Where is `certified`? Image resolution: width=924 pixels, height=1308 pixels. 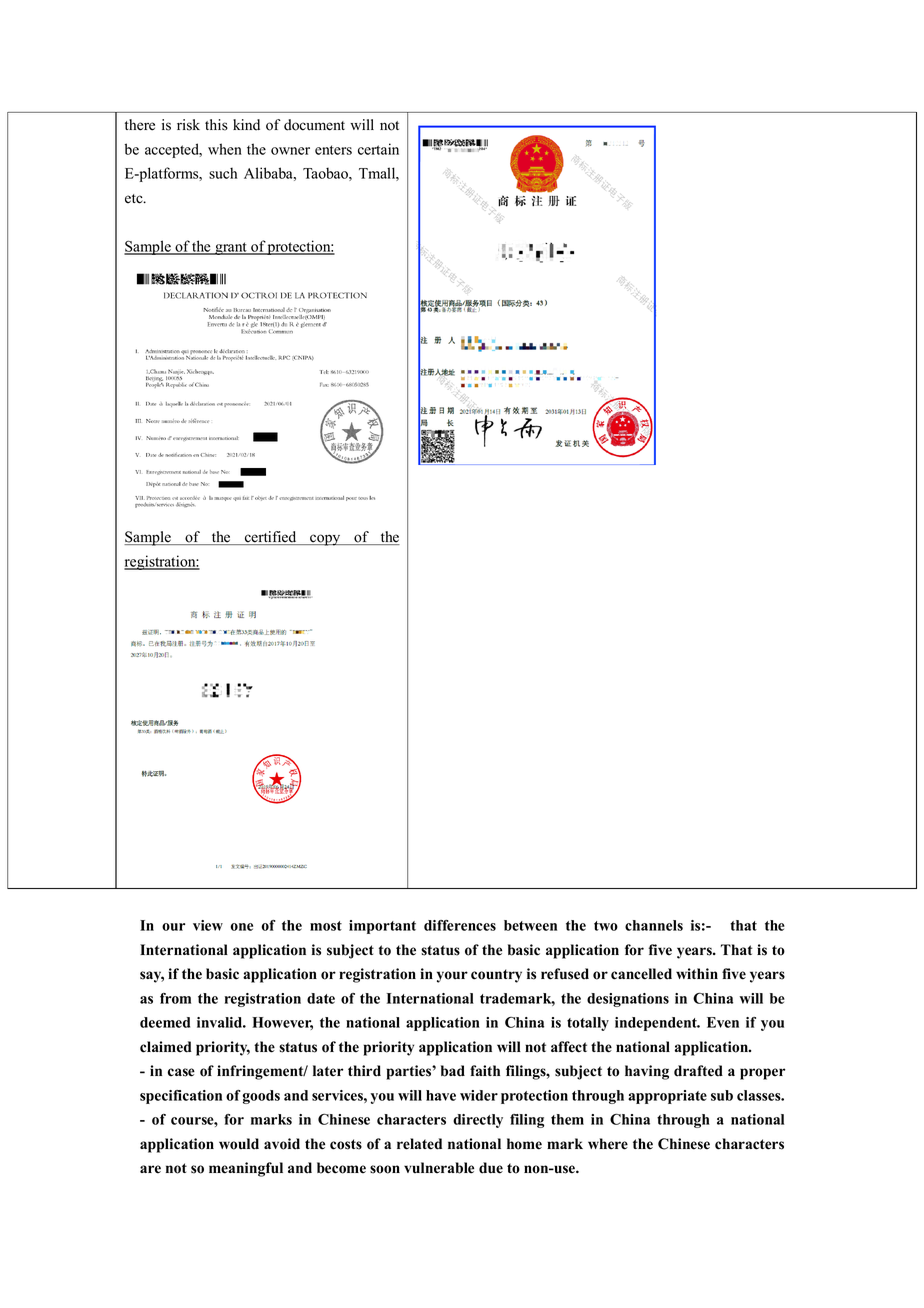
certified is located at coordinates (271, 538).
